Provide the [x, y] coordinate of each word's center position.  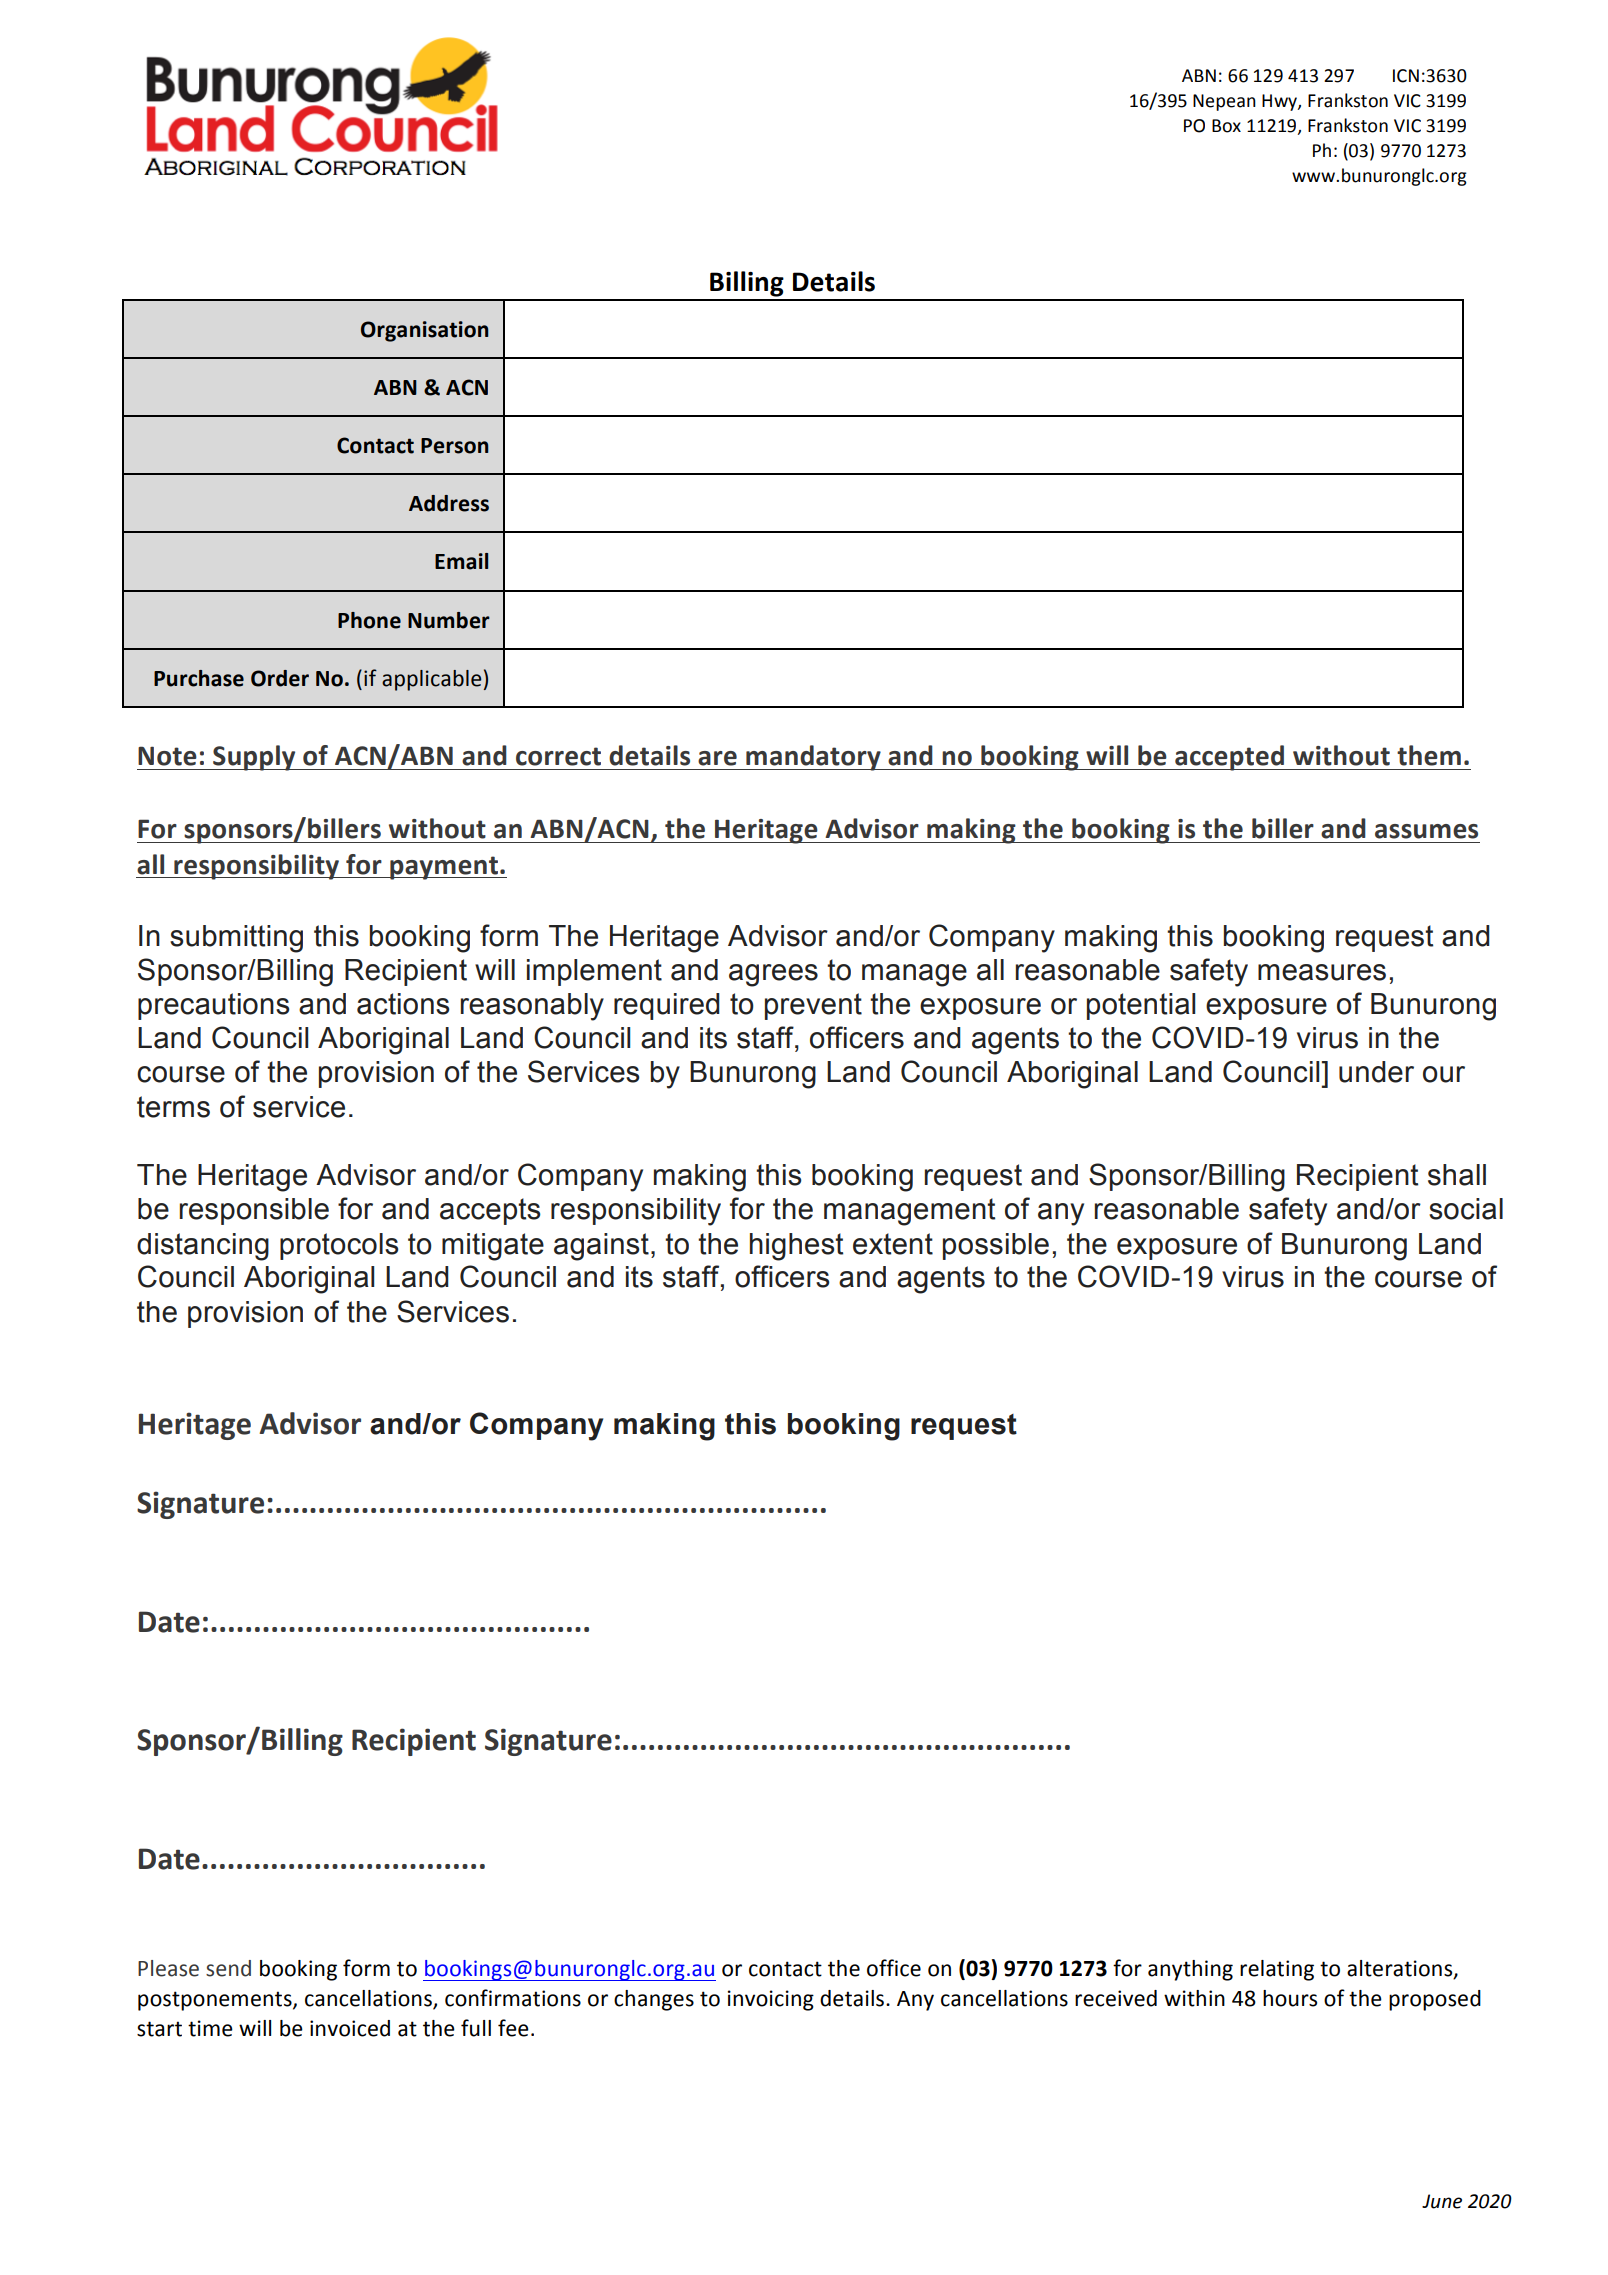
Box [1226, 126]
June [1442, 2201]
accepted [1230, 758]
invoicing [771, 2000]
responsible [254, 1211]
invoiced [350, 2028]
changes [654, 2000]
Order [280, 678]
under [1376, 1072]
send [228, 1968]
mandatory [813, 758]
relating [1277, 1970]
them [1429, 755]
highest [796, 1247]
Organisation [425, 331]
